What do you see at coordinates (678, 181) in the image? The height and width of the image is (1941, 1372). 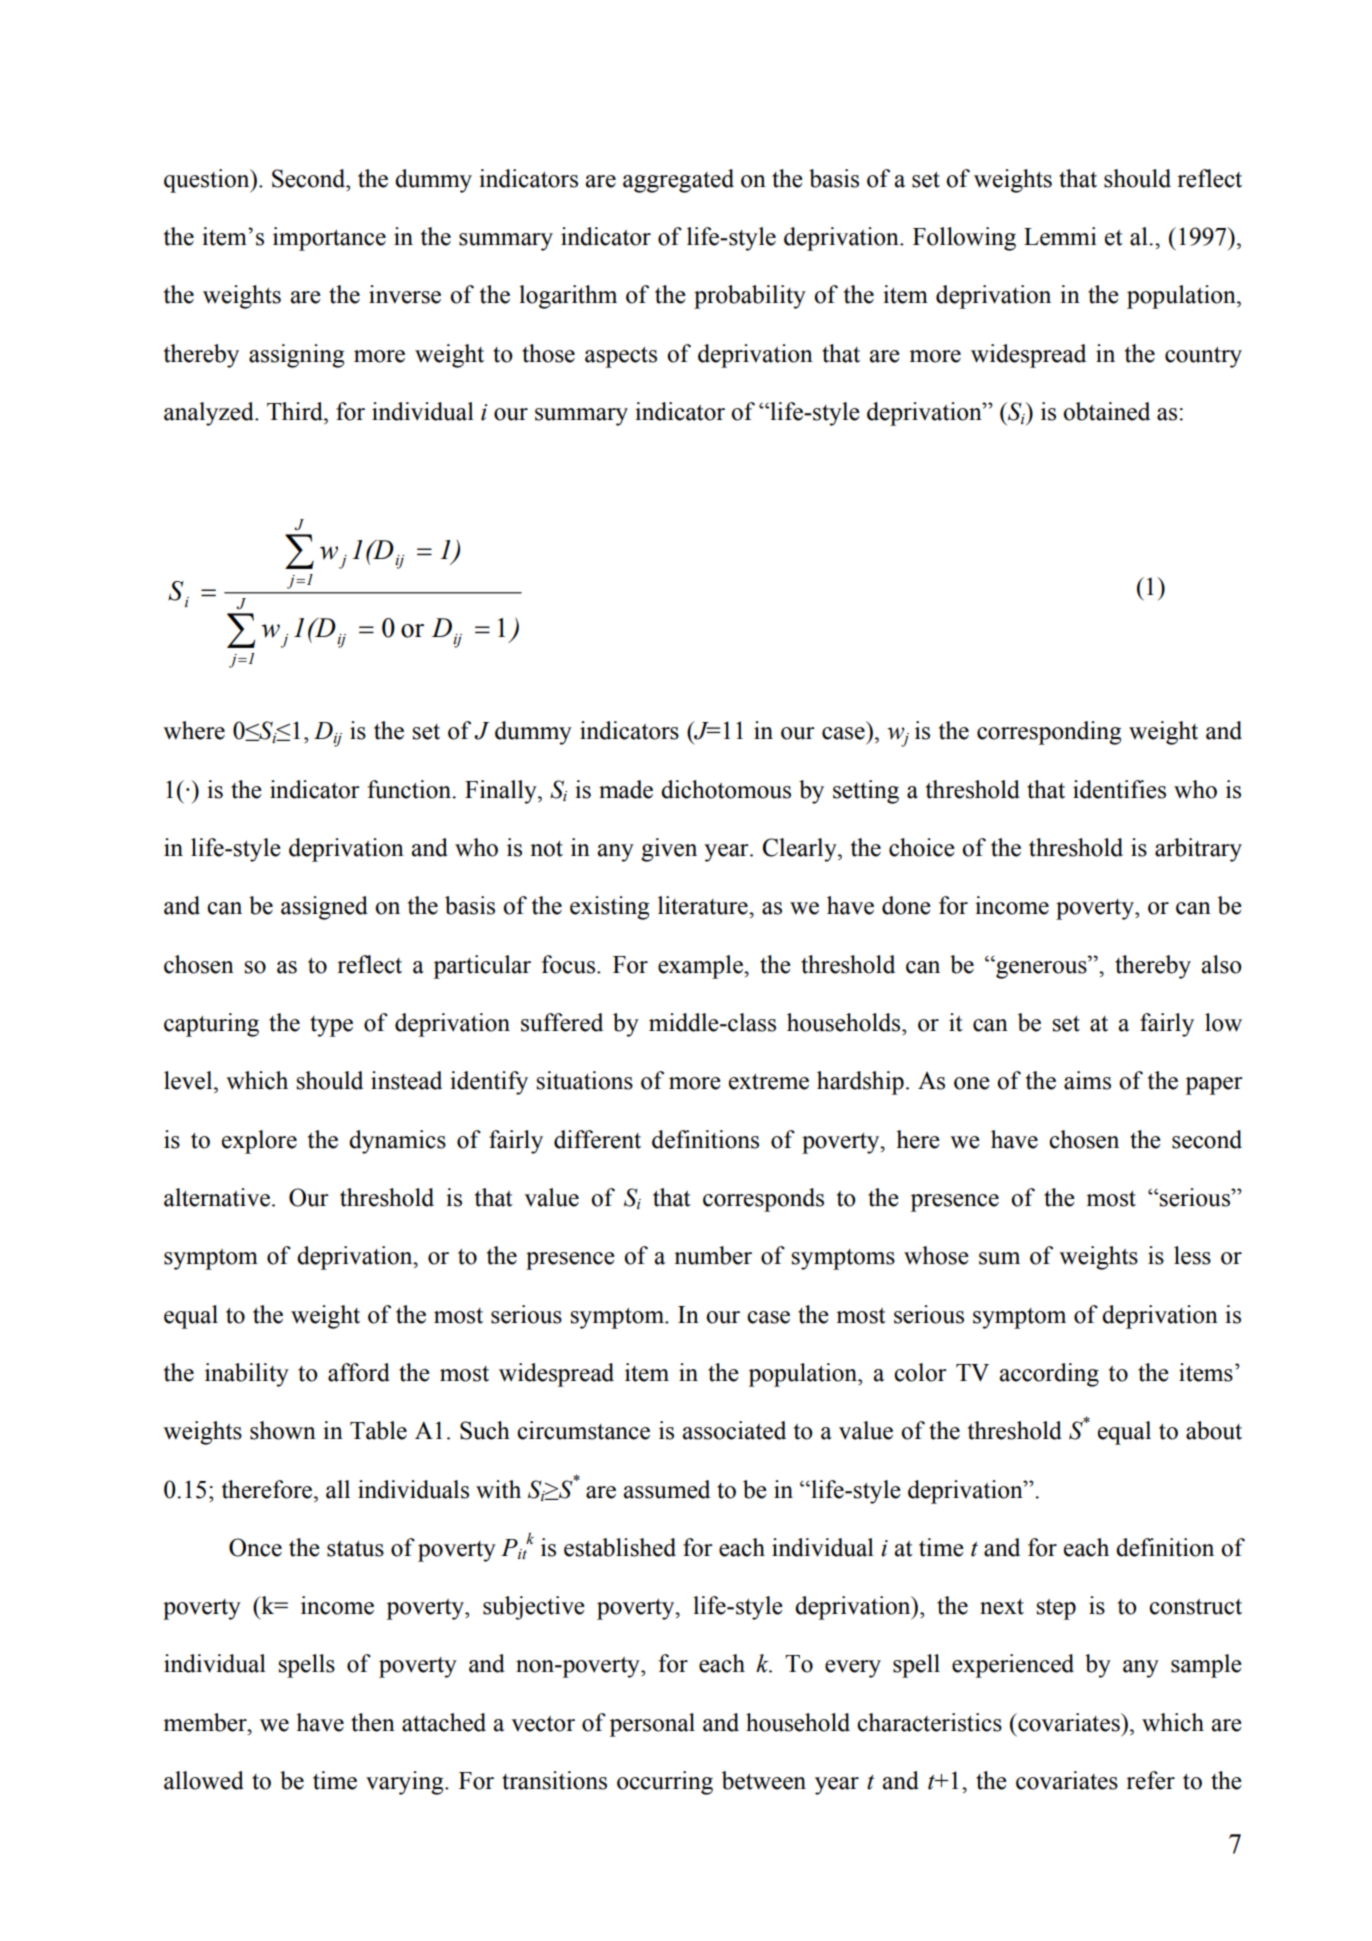 I see `aggregated` at bounding box center [678, 181].
